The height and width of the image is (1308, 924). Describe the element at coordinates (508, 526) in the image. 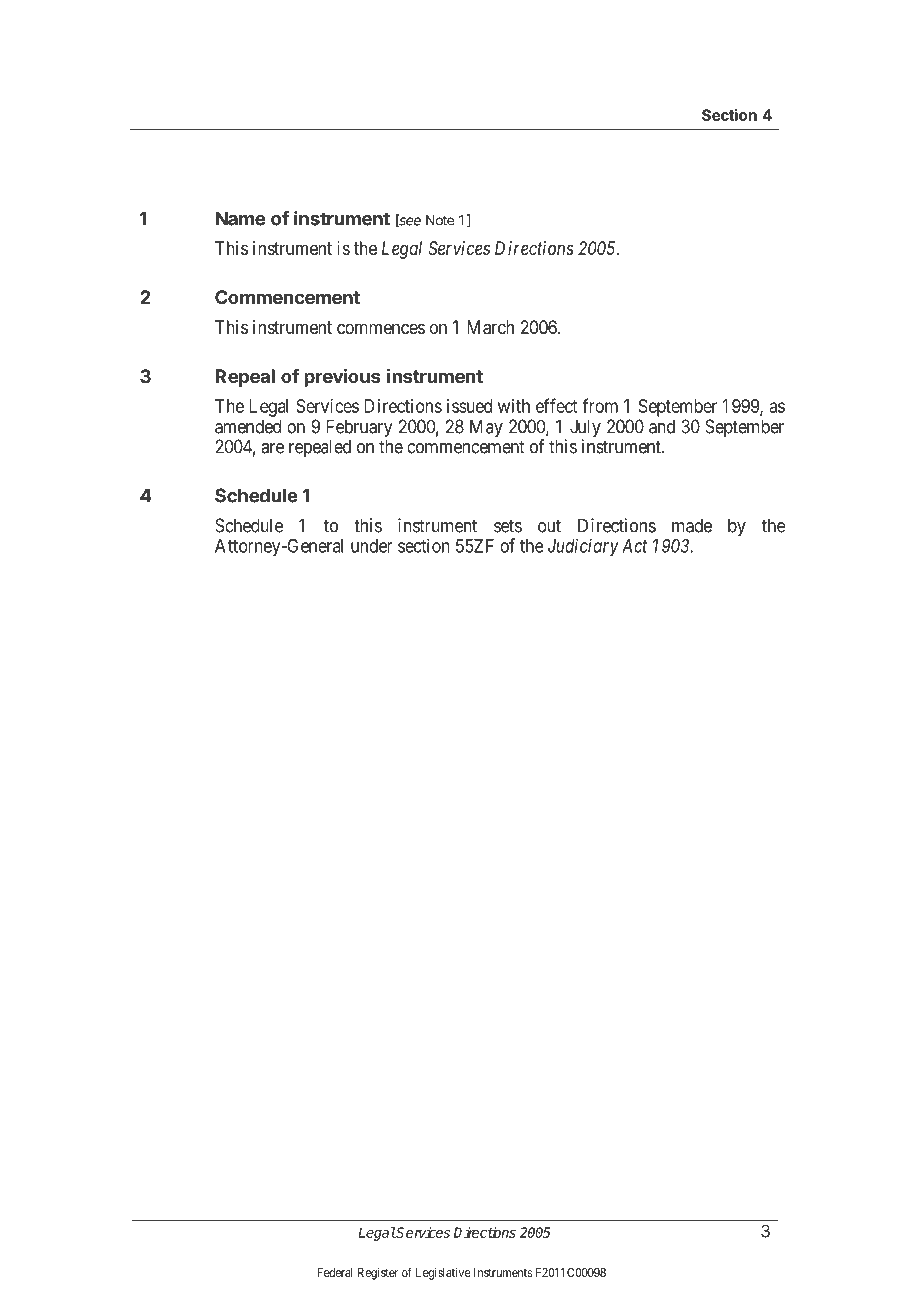

I see `sets` at that location.
